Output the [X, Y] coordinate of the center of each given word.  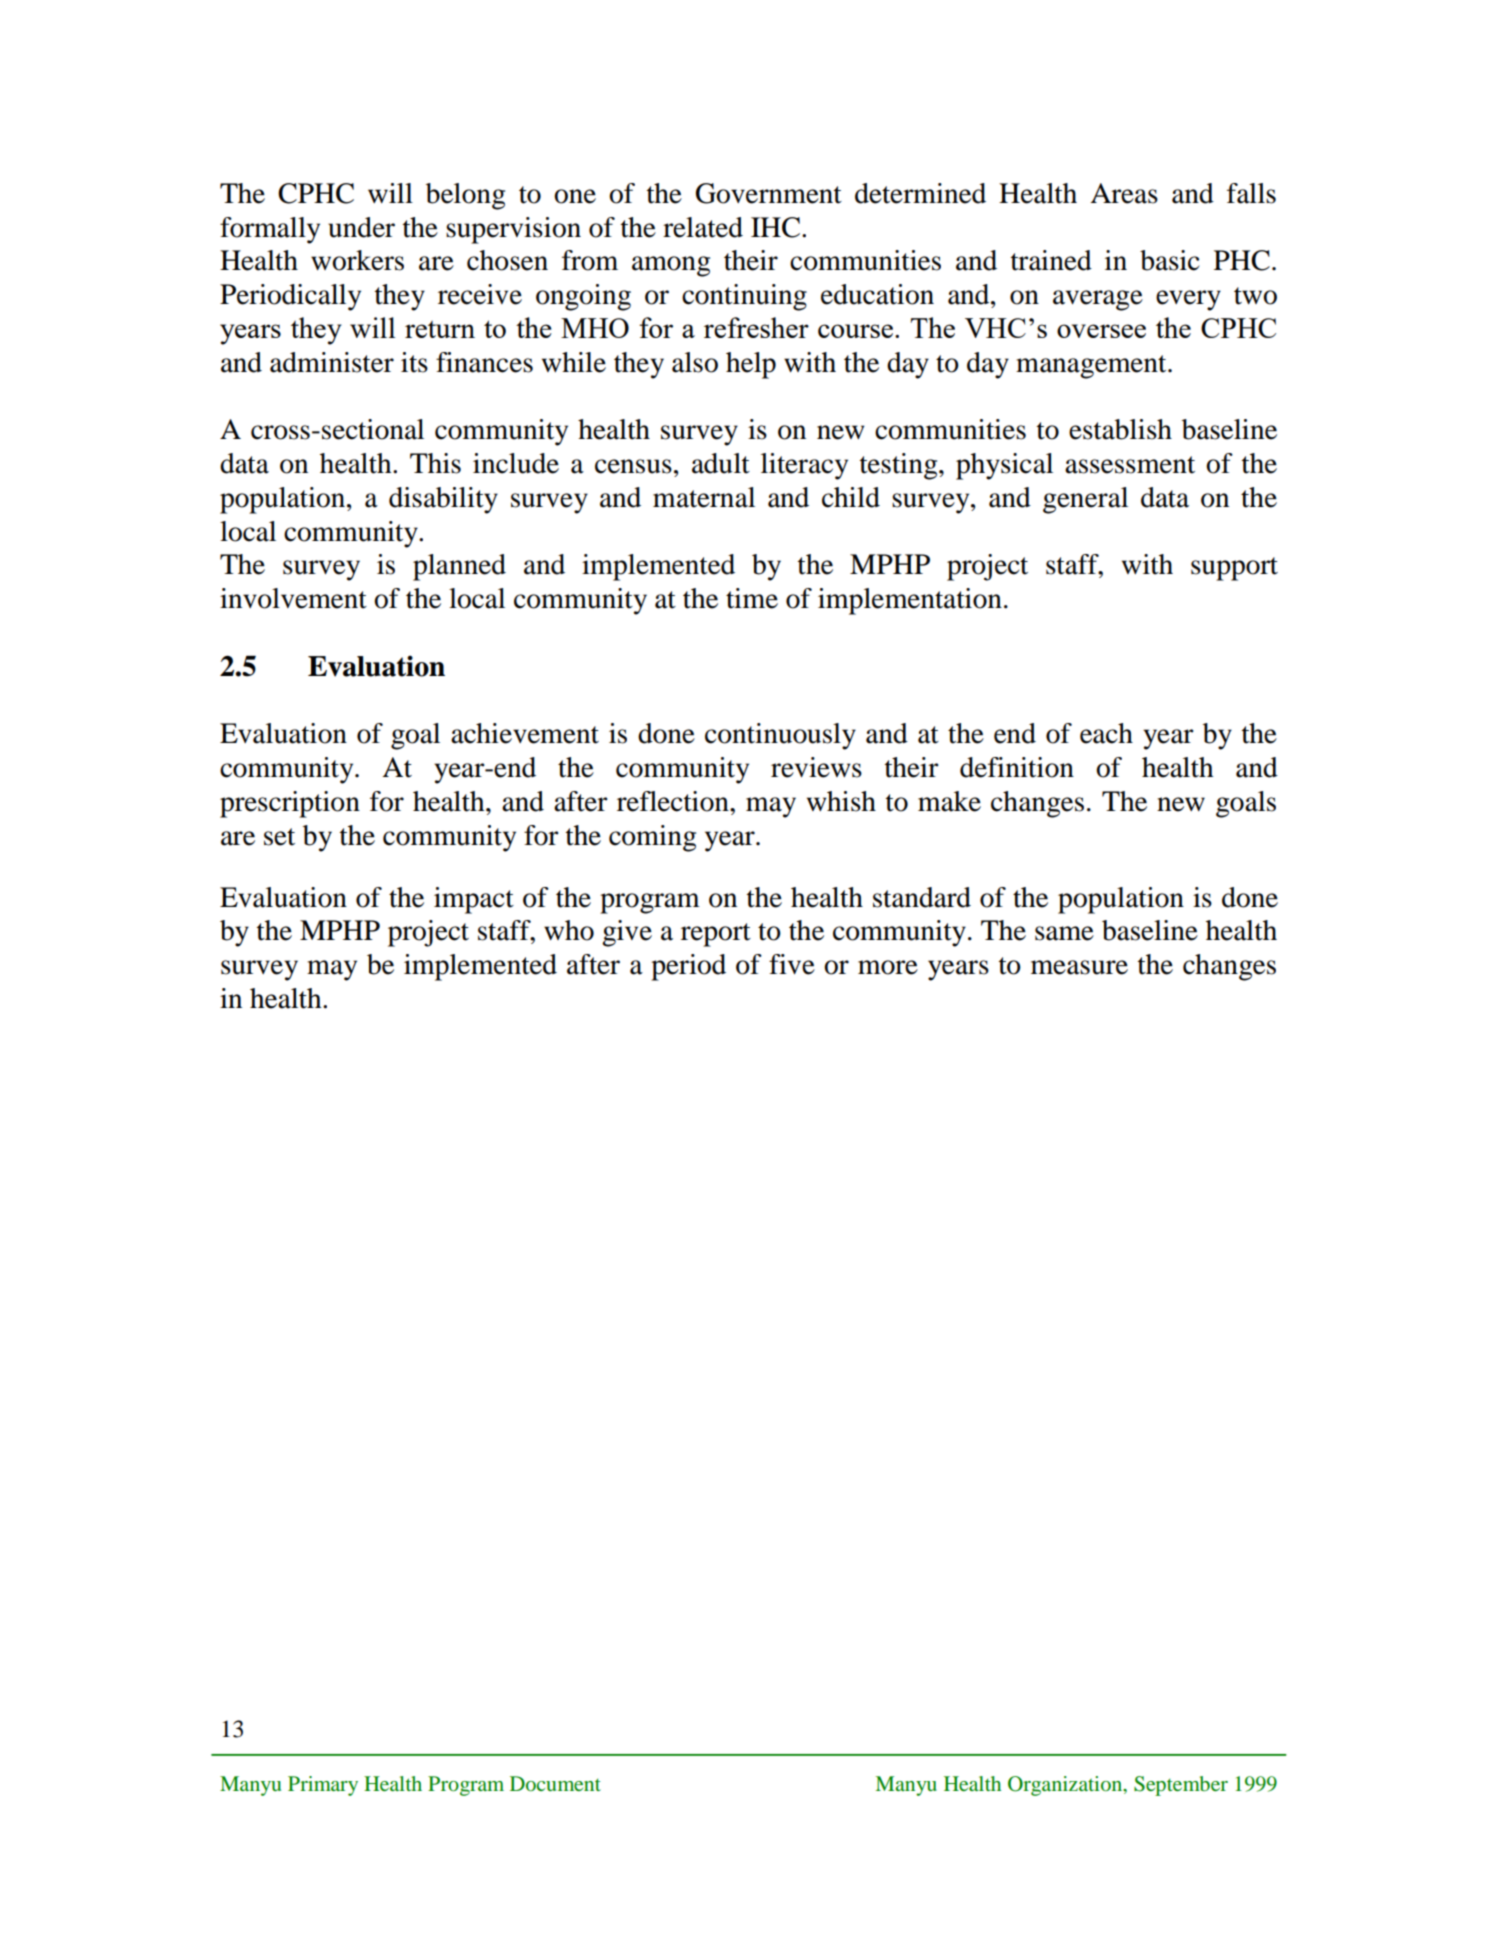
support [1234, 569]
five [792, 964]
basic [1169, 260]
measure [1079, 967]
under [361, 227]
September [1181, 1786]
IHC [775, 227]
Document [555, 1783]
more [888, 967]
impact [474, 900]
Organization [1066, 1786]
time [752, 598]
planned [459, 567]
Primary [323, 1786]
